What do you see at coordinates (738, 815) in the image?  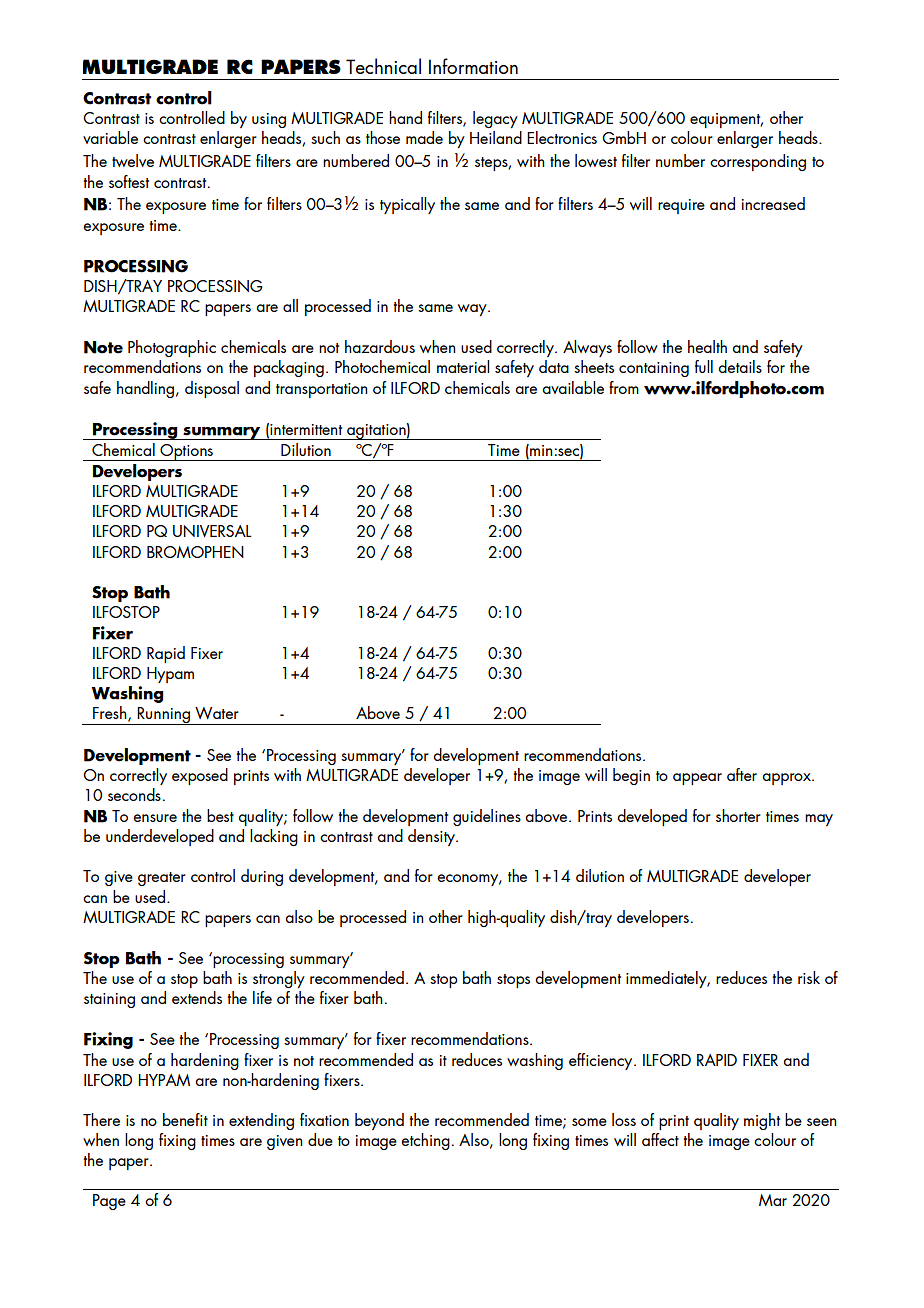 I see `shorter` at bounding box center [738, 815].
